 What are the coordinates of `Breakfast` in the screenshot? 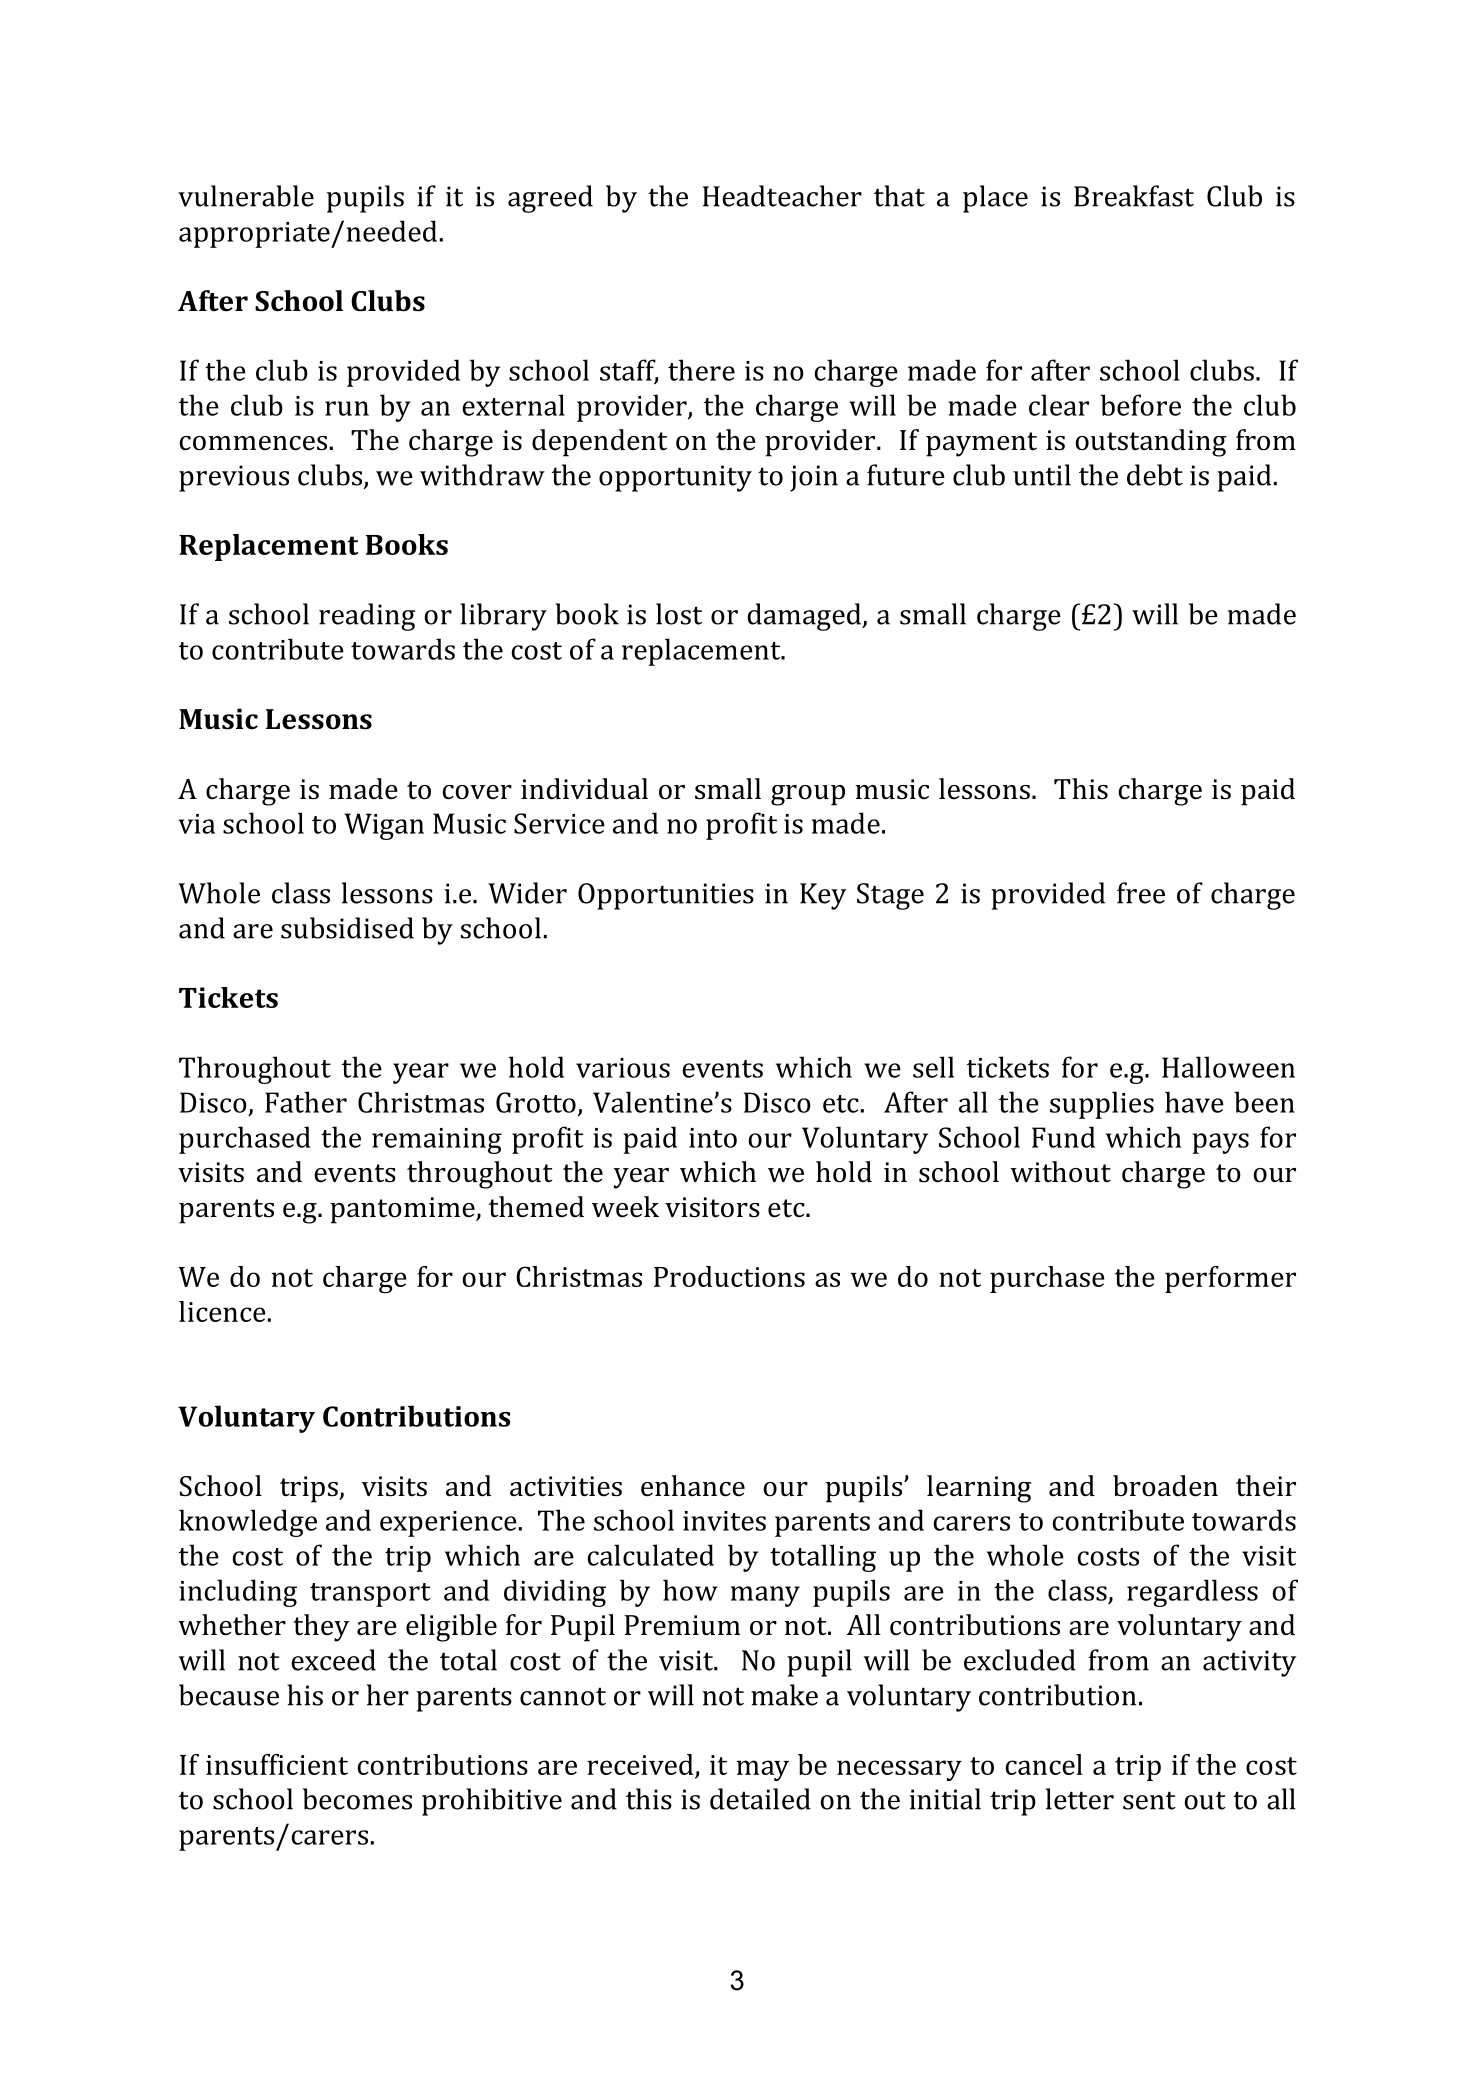 It's located at (1134, 196).
